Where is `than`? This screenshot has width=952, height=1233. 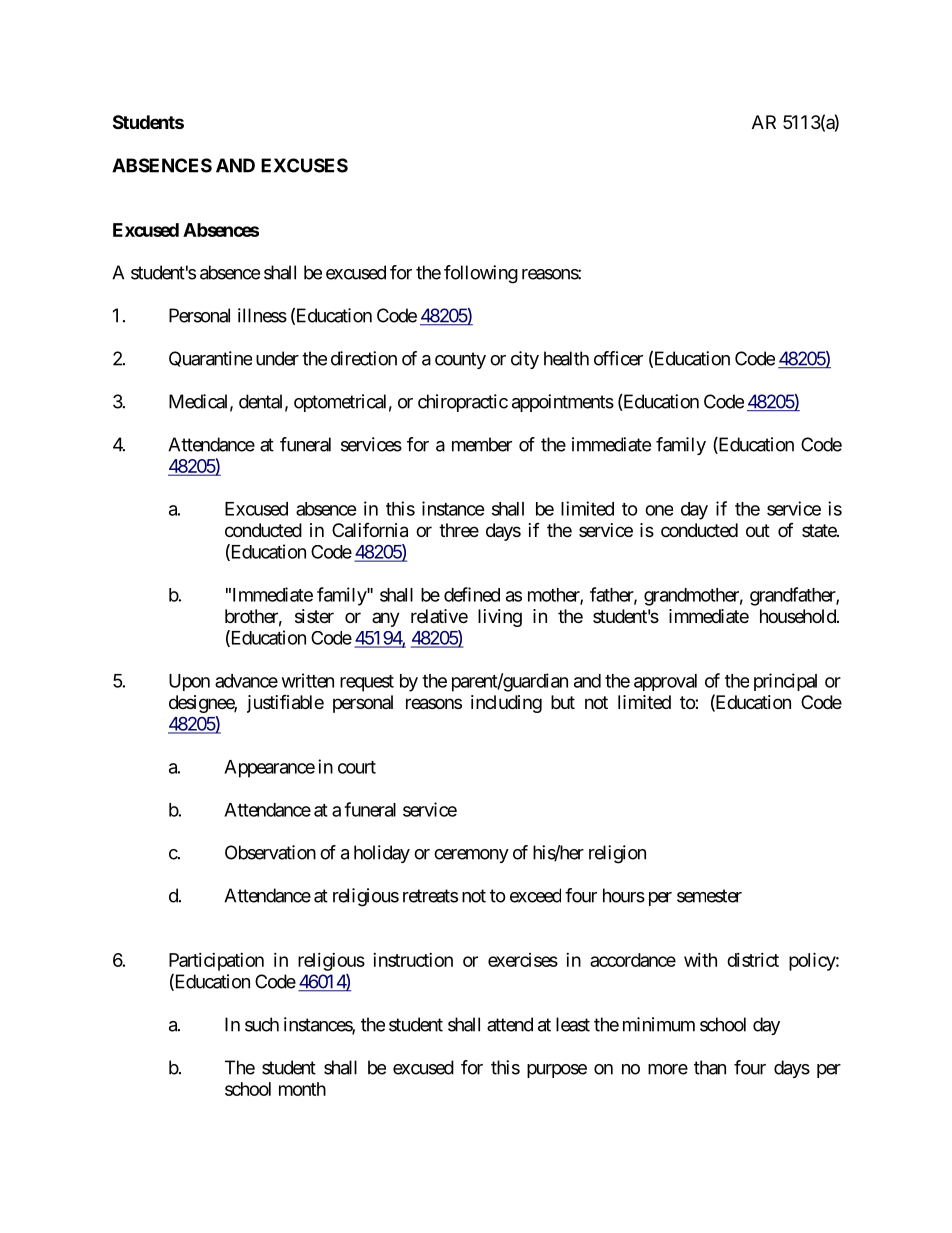
than is located at coordinates (710, 1067).
